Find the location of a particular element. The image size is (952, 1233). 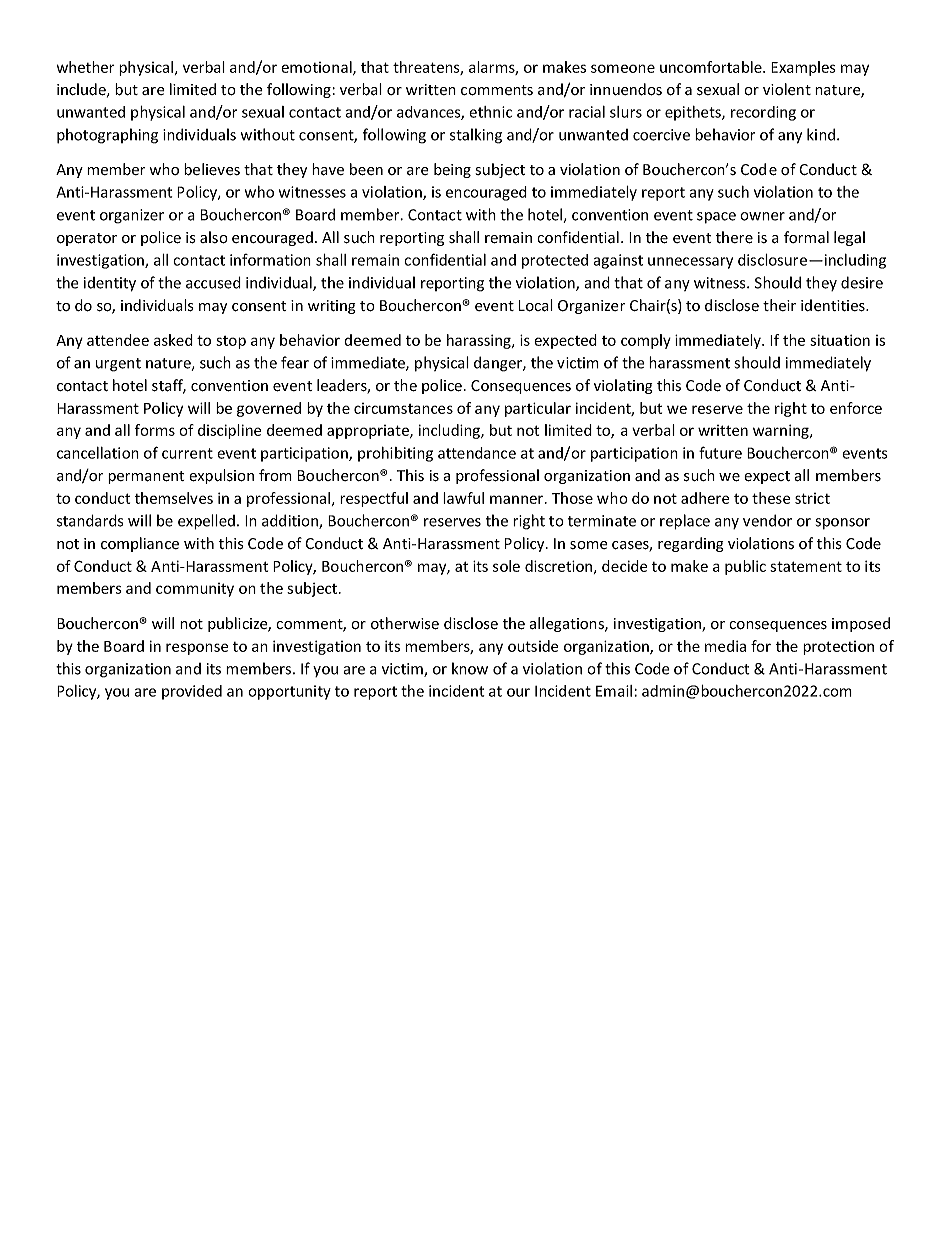

whether is located at coordinates (86, 67).
